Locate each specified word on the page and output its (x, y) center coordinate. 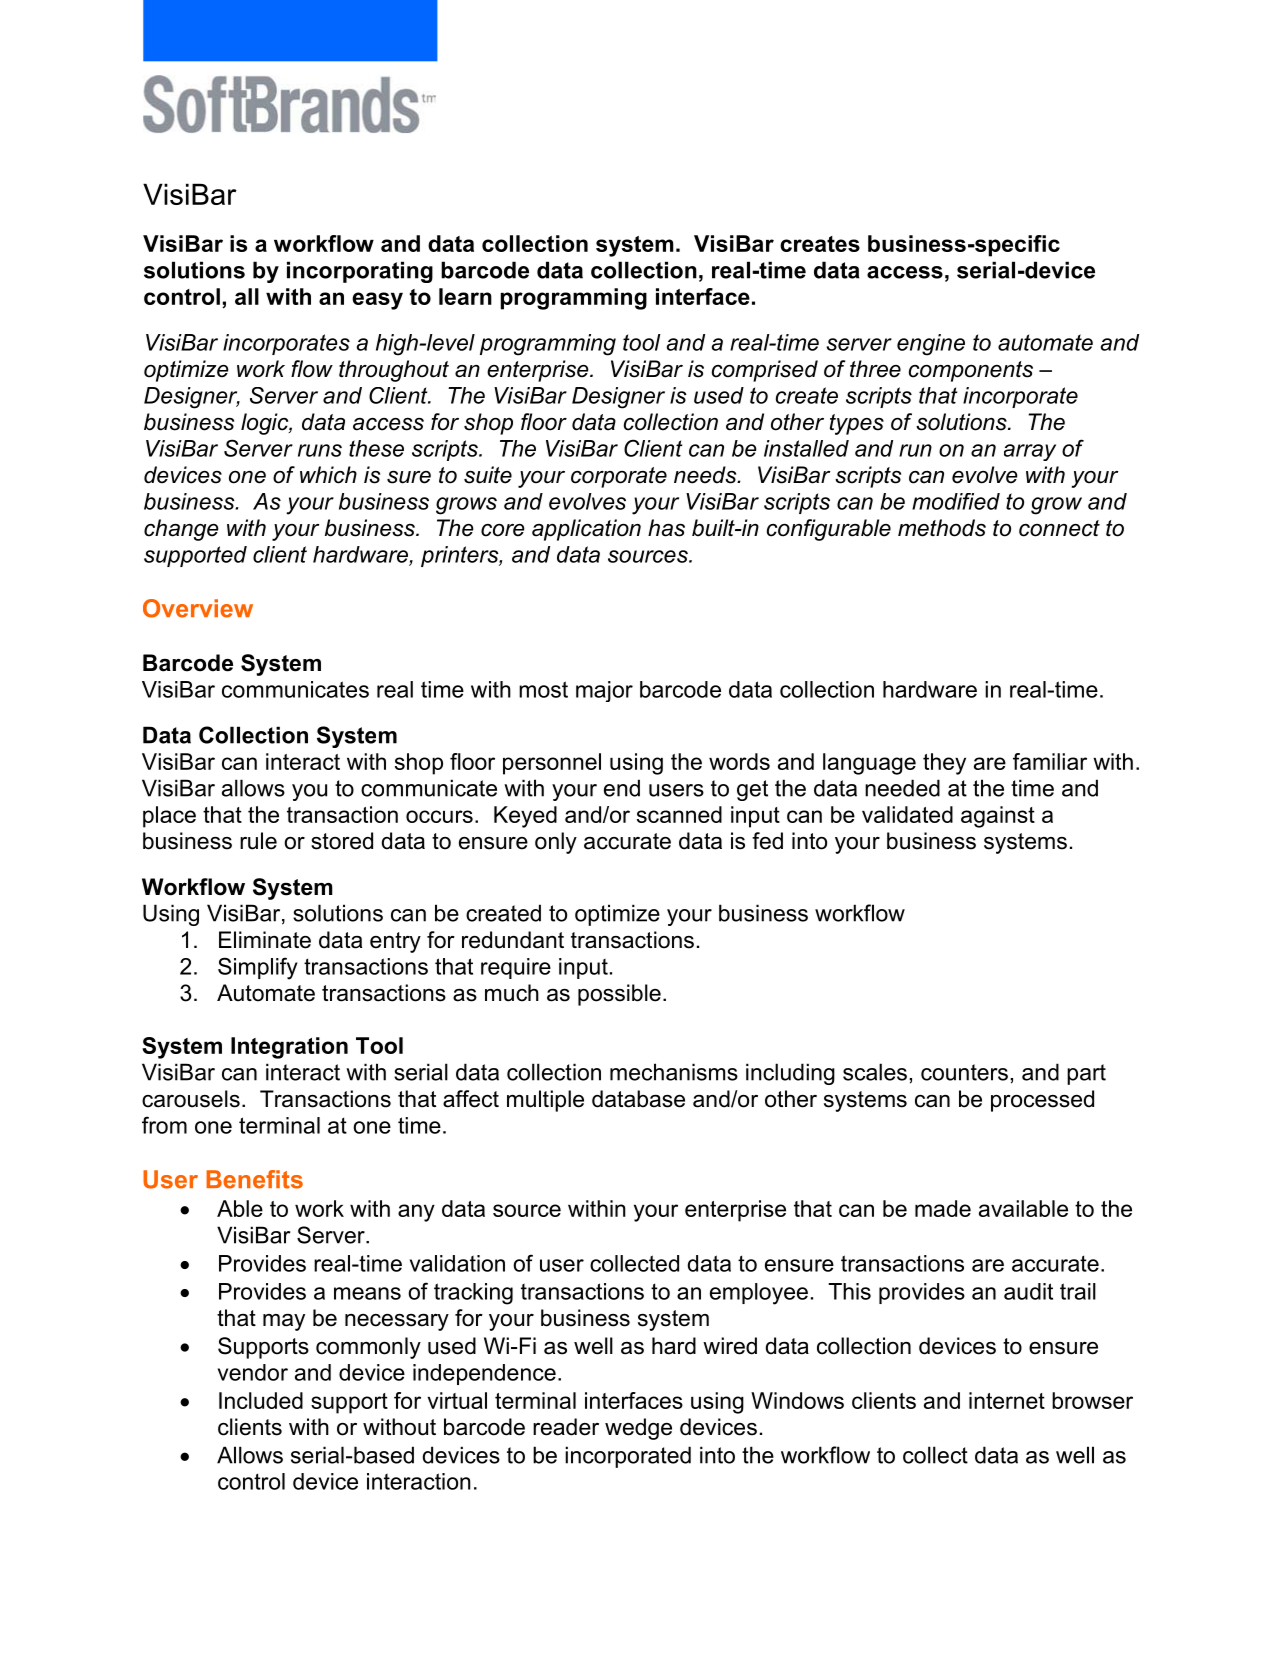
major (604, 691)
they (944, 764)
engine (931, 345)
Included (261, 1400)
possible (619, 995)
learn (465, 296)
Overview (198, 608)
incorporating (360, 272)
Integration (289, 1048)
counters (964, 1072)
